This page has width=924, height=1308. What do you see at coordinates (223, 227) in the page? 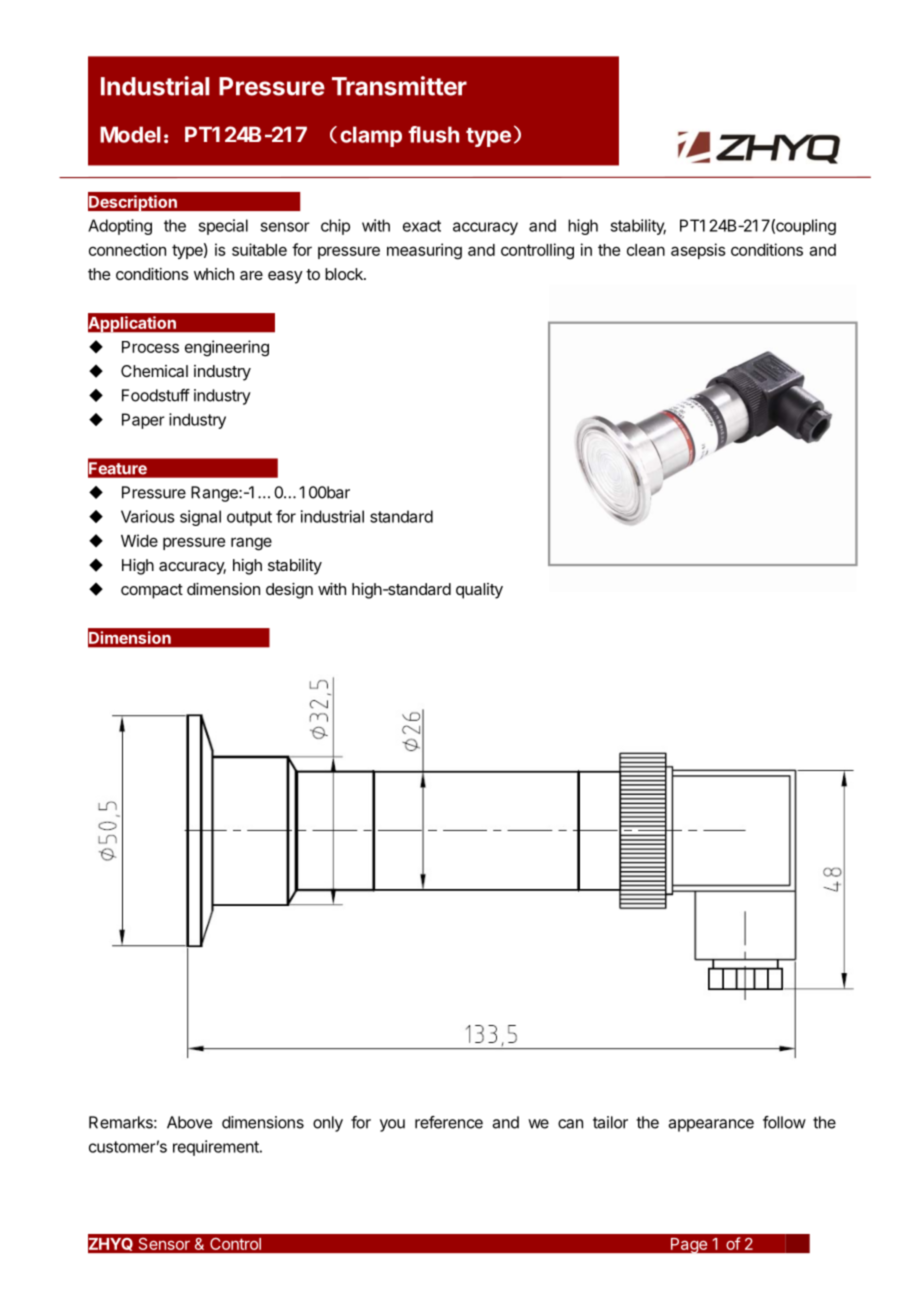
I see `special` at bounding box center [223, 227].
